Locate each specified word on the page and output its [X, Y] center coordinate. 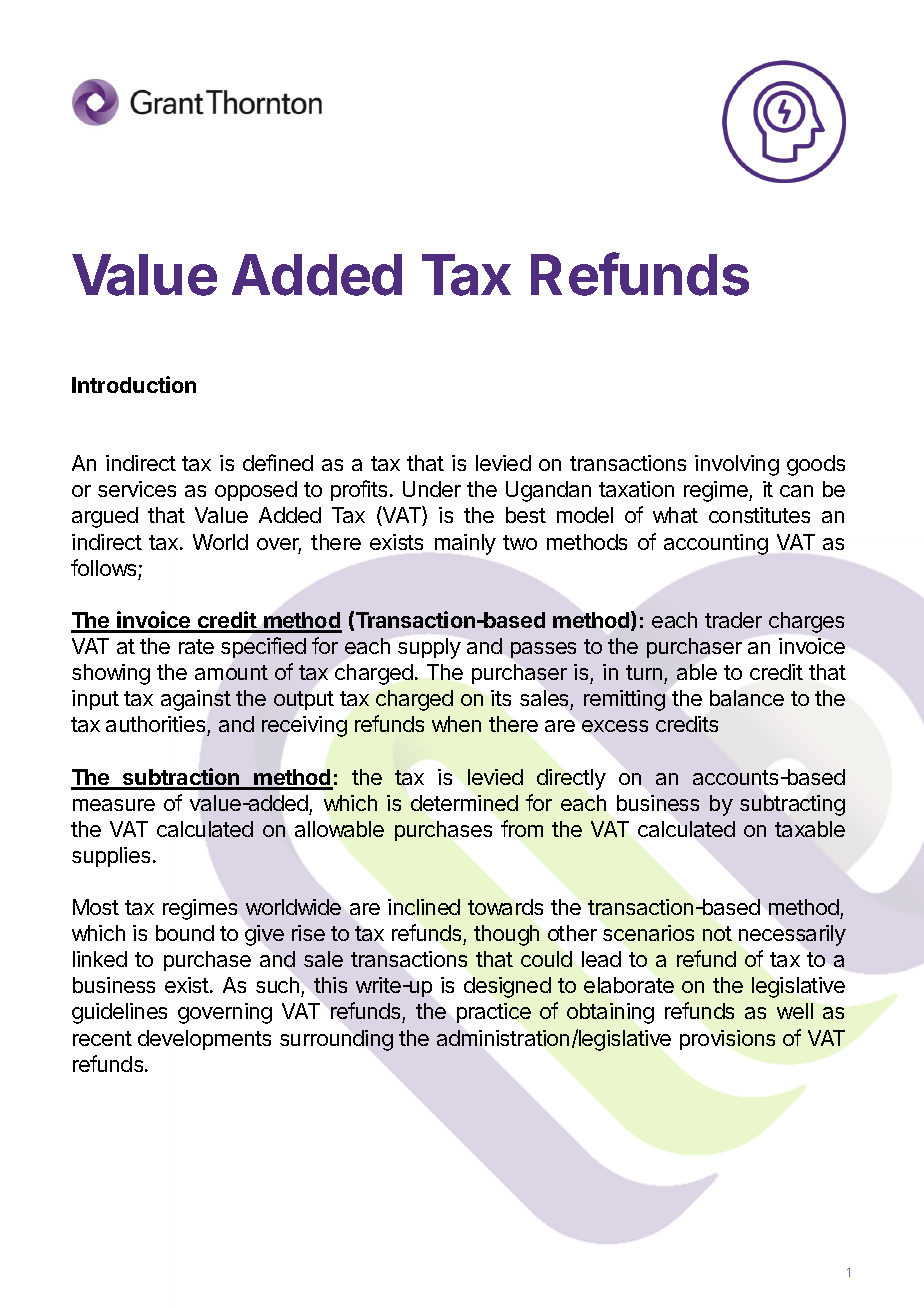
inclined [424, 907]
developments [204, 1040]
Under [432, 489]
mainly [465, 544]
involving [737, 465]
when [456, 724]
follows [103, 567]
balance [747, 698]
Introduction [134, 384]
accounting [716, 544]
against [196, 700]
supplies [111, 857]
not [717, 933]
